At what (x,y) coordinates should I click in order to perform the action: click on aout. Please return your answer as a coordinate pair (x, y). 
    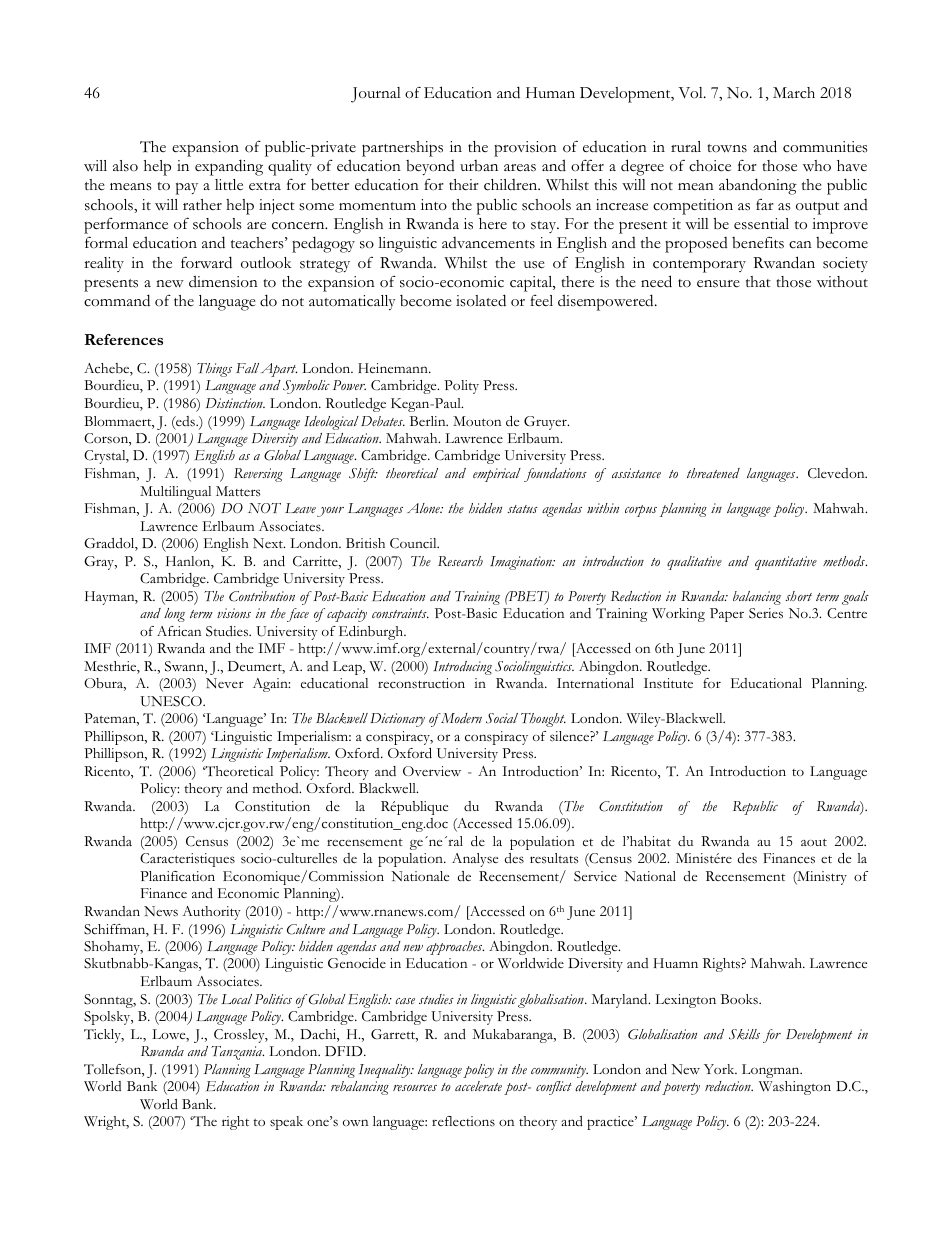
    Looking at the image, I should click on (814, 842).
